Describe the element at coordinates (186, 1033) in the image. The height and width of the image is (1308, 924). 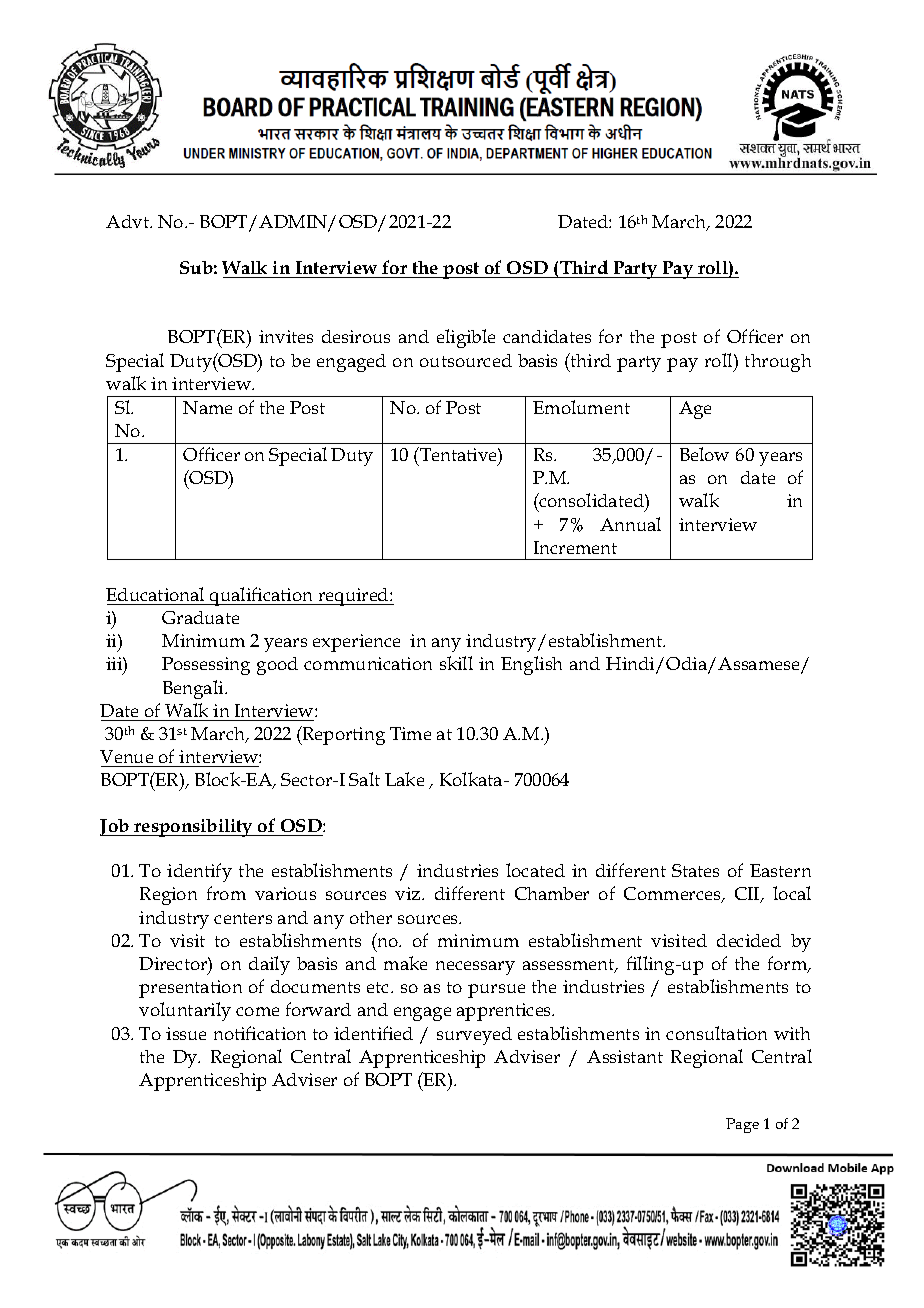
I see `issue` at that location.
